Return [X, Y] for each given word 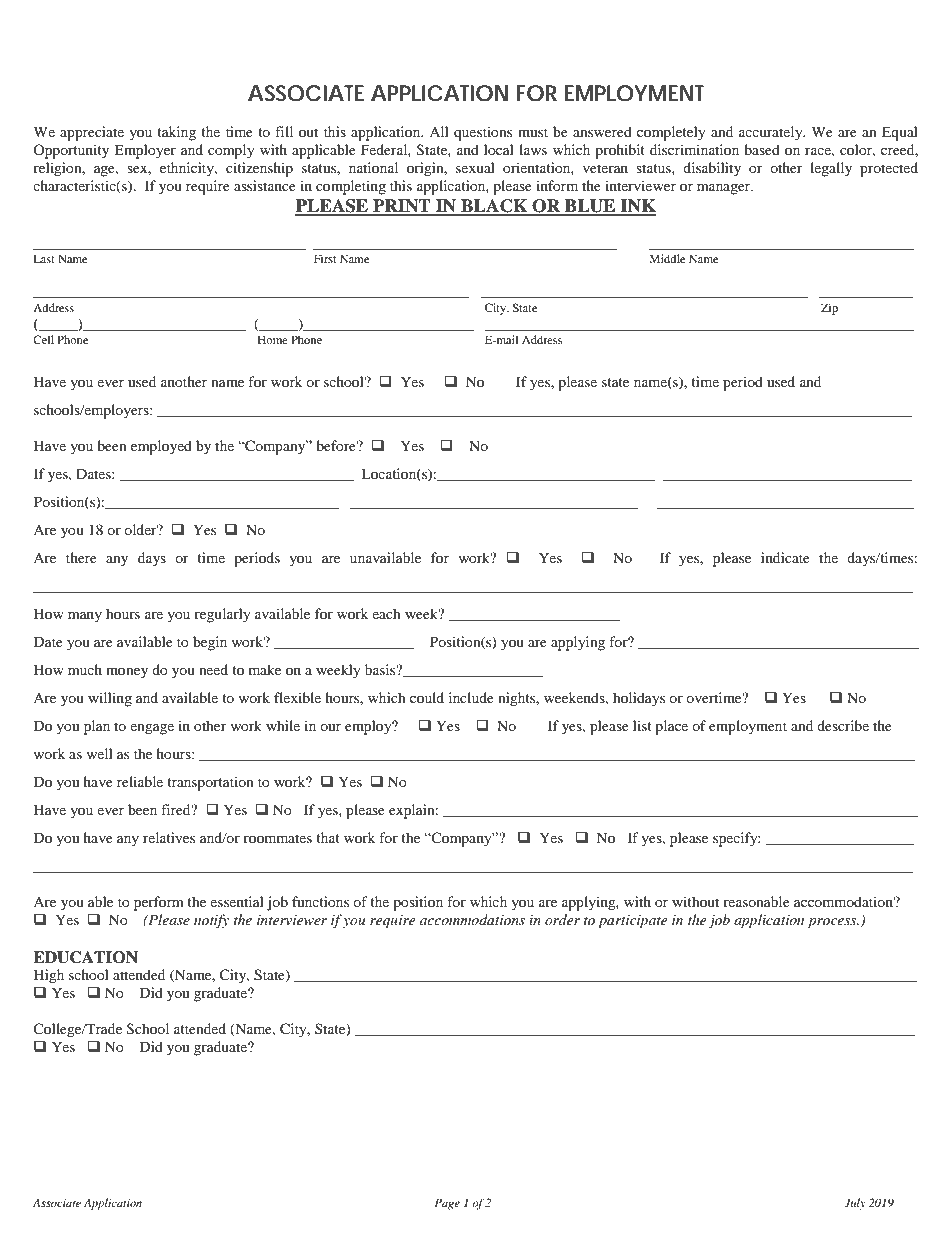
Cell [43, 339]
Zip [829, 309]
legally [831, 169]
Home [273, 339]
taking [176, 133]
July [855, 1204]
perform [159, 903]
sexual [475, 167]
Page [447, 1204]
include [471, 697]
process [833, 923]
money [127, 673]
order [562, 919]
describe [843, 725]
